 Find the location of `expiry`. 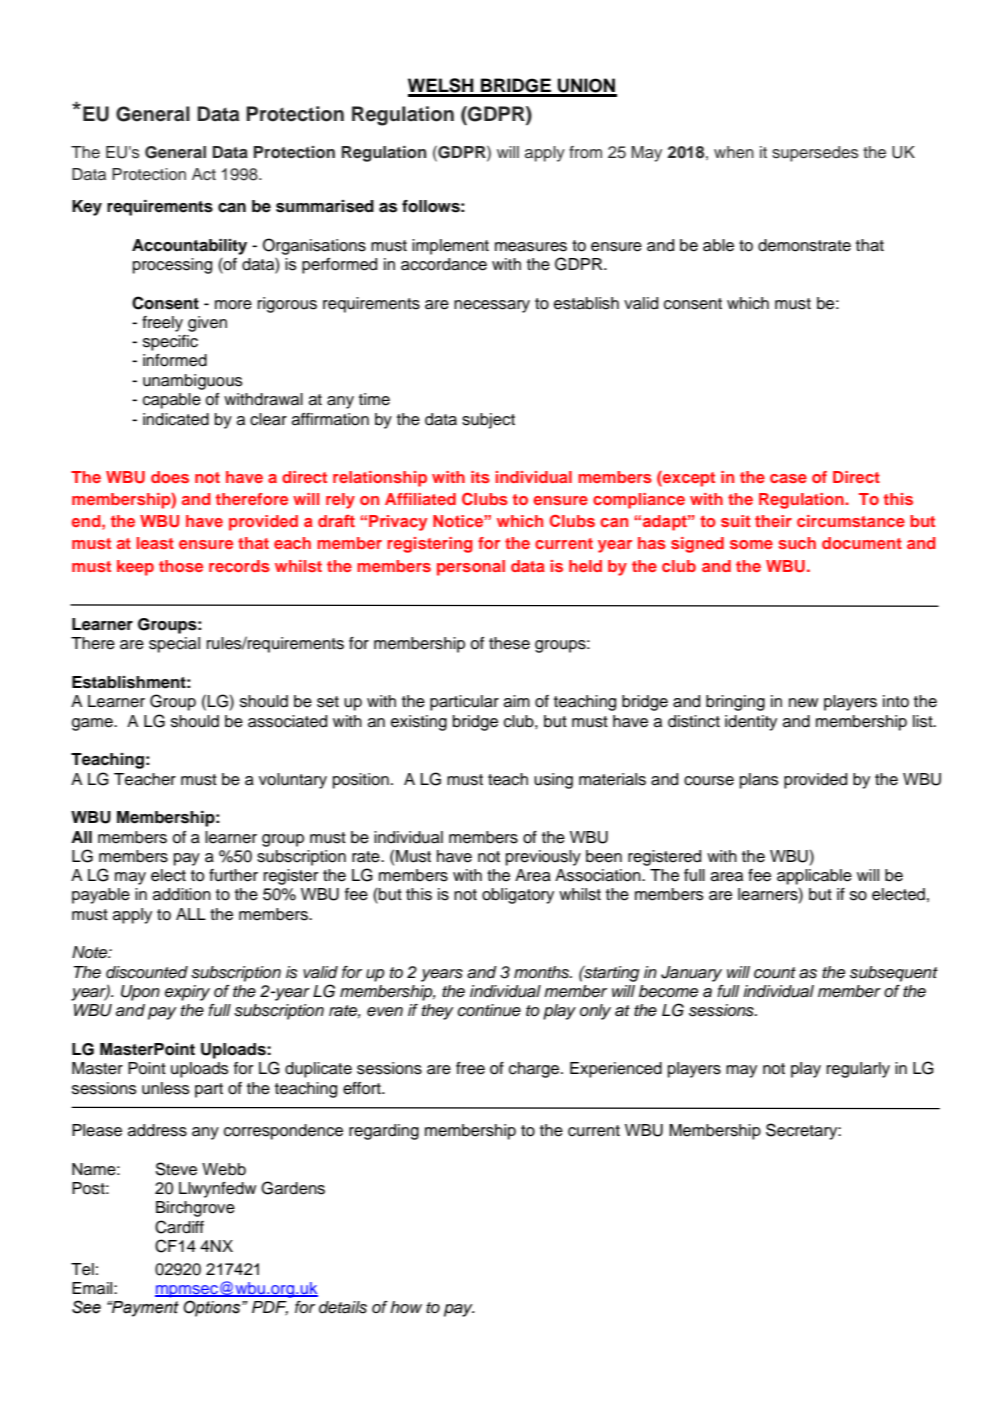

expiry is located at coordinates (187, 993).
